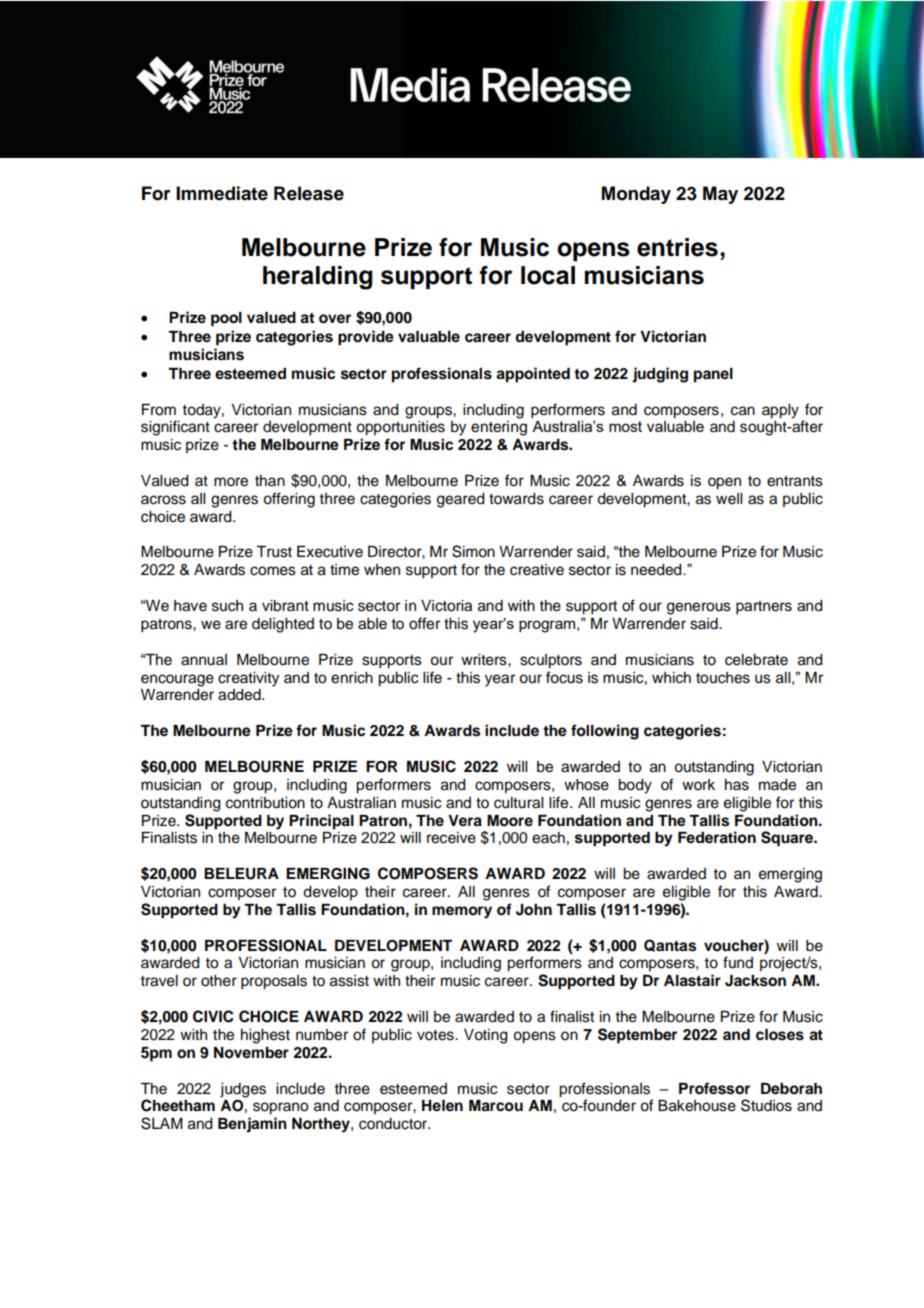 The image size is (924, 1308). Describe the element at coordinates (485, 660) in the screenshot. I see `writers` at that location.
